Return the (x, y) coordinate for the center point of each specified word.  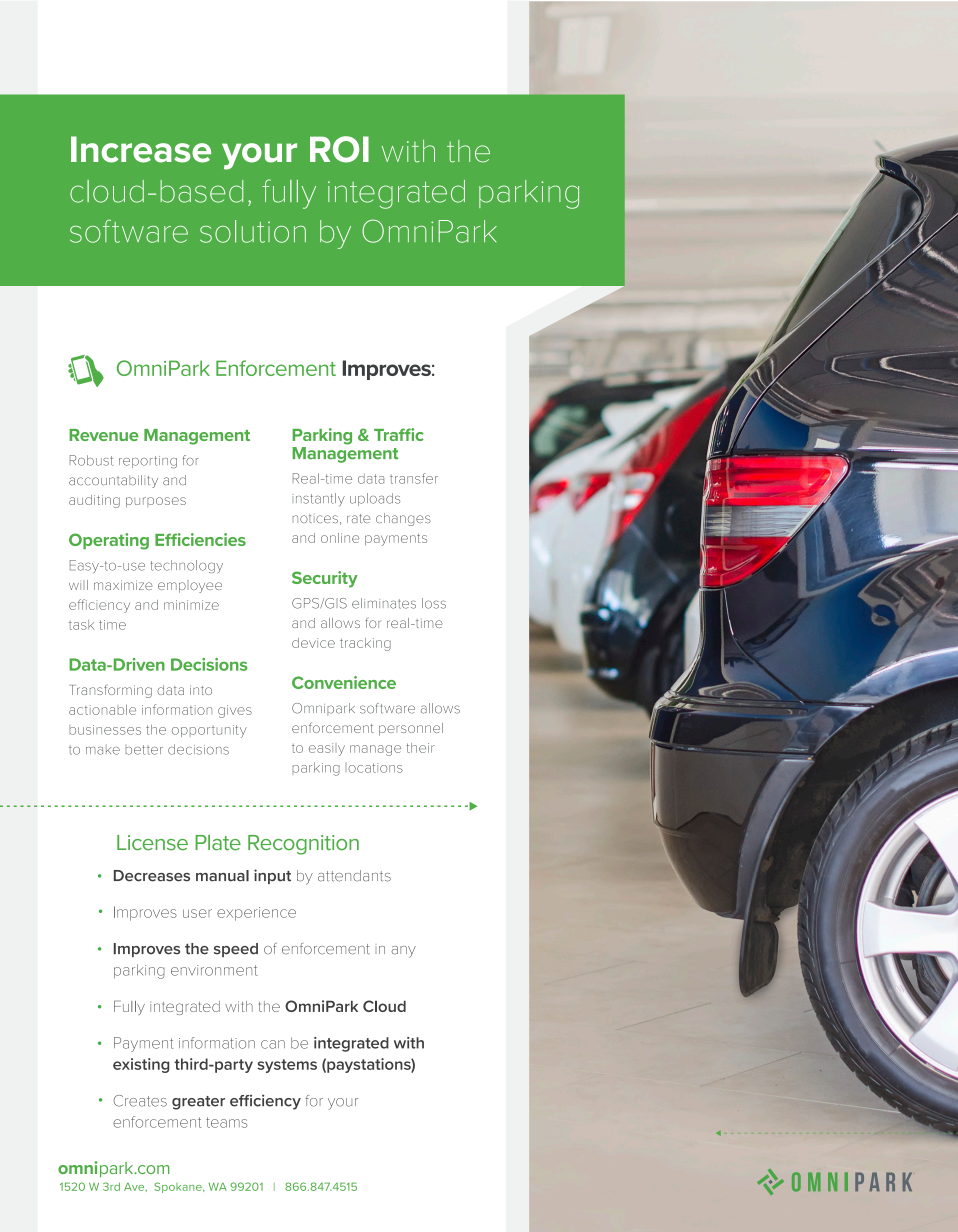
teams (227, 1122)
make (103, 749)
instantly (318, 499)
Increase (141, 149)
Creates (140, 1101)
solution (253, 231)
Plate (218, 843)
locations (374, 768)
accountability (113, 481)
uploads (375, 499)
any (403, 952)
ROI (339, 149)
